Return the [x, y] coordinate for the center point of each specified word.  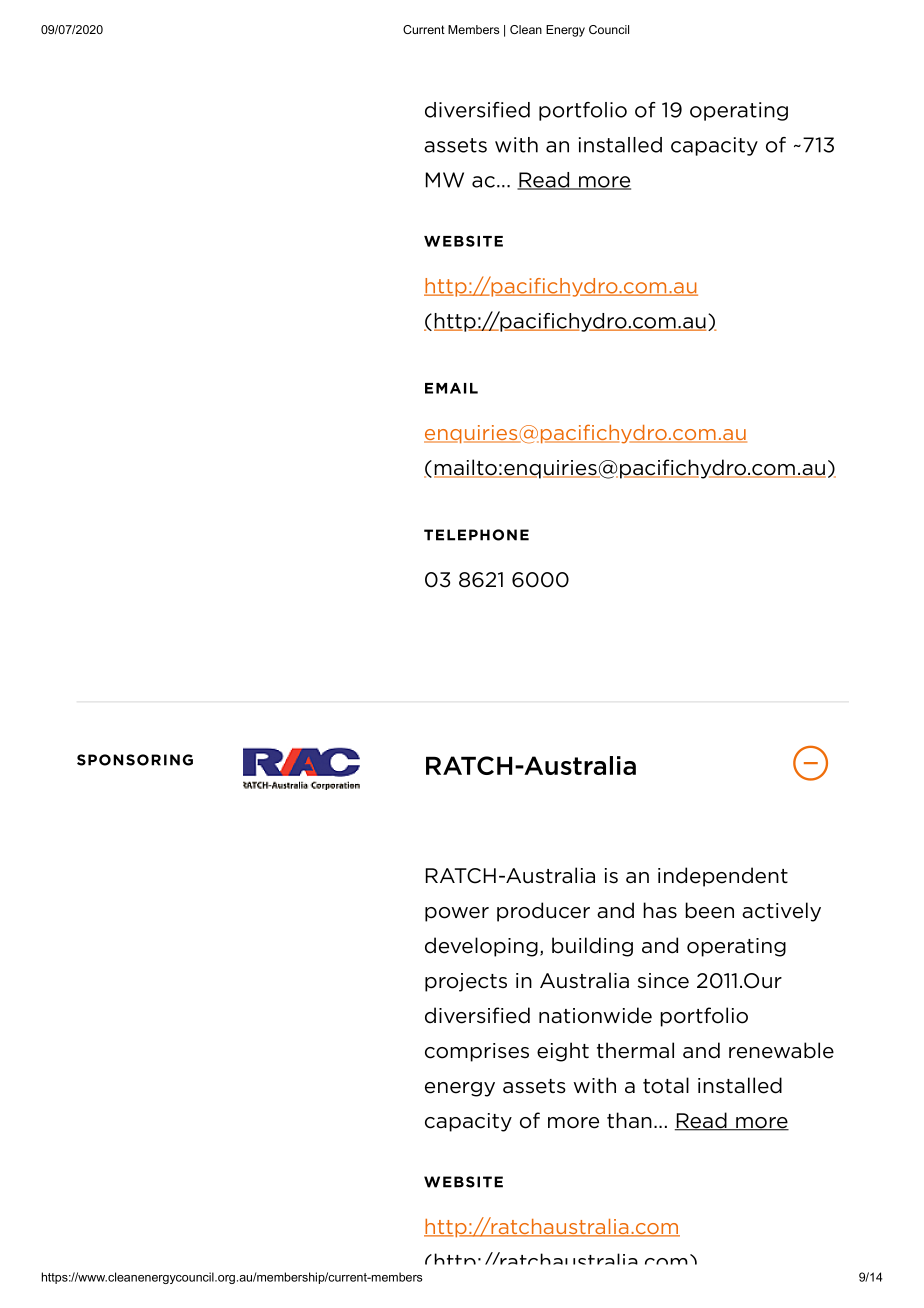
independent [723, 877]
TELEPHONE [476, 535]
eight [563, 1052]
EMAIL [451, 388]
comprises [477, 1052]
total [666, 1085]
